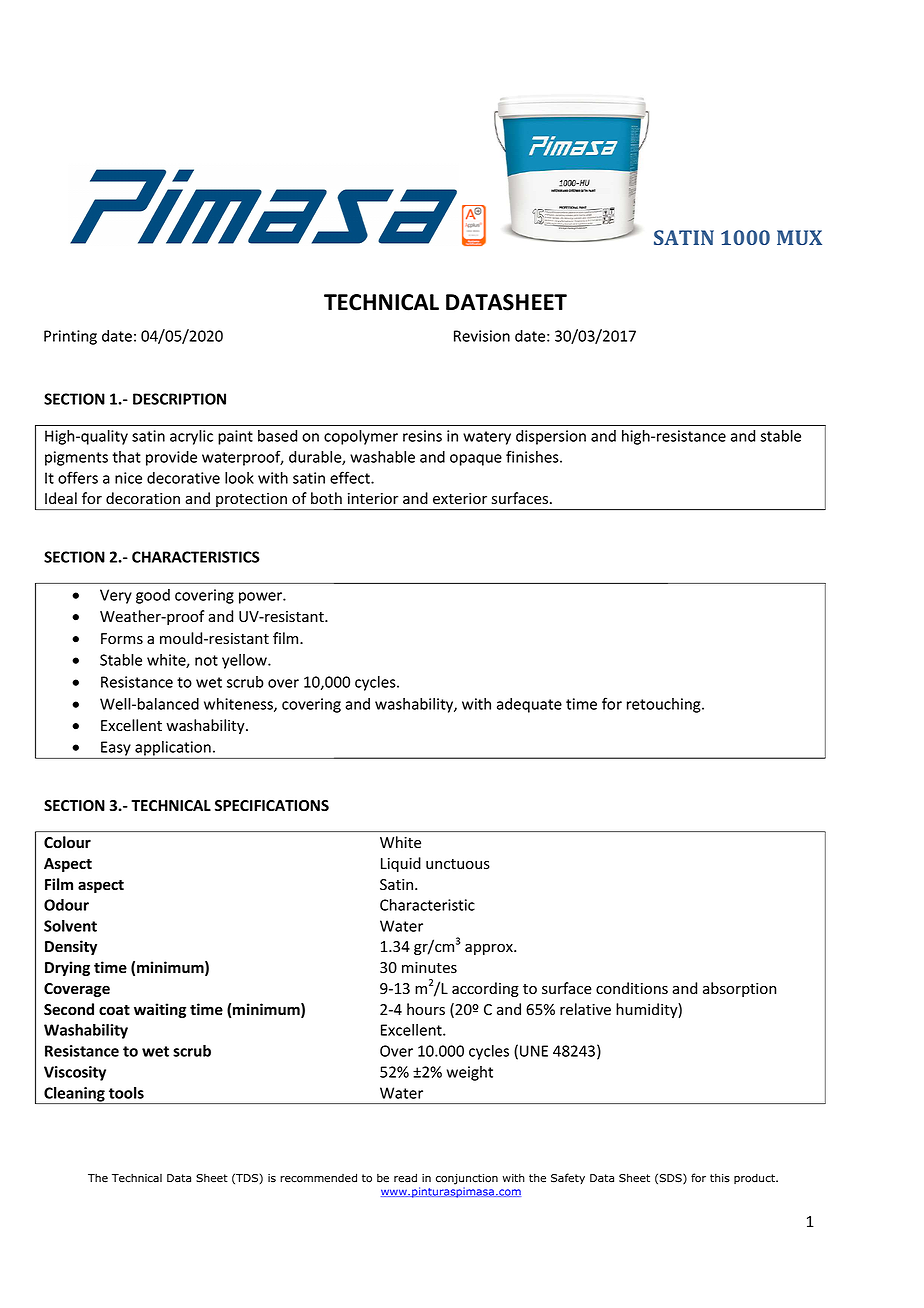 The width and height of the page is (924, 1308). Describe the element at coordinates (70, 337) in the page. I see `Printing` at that location.
